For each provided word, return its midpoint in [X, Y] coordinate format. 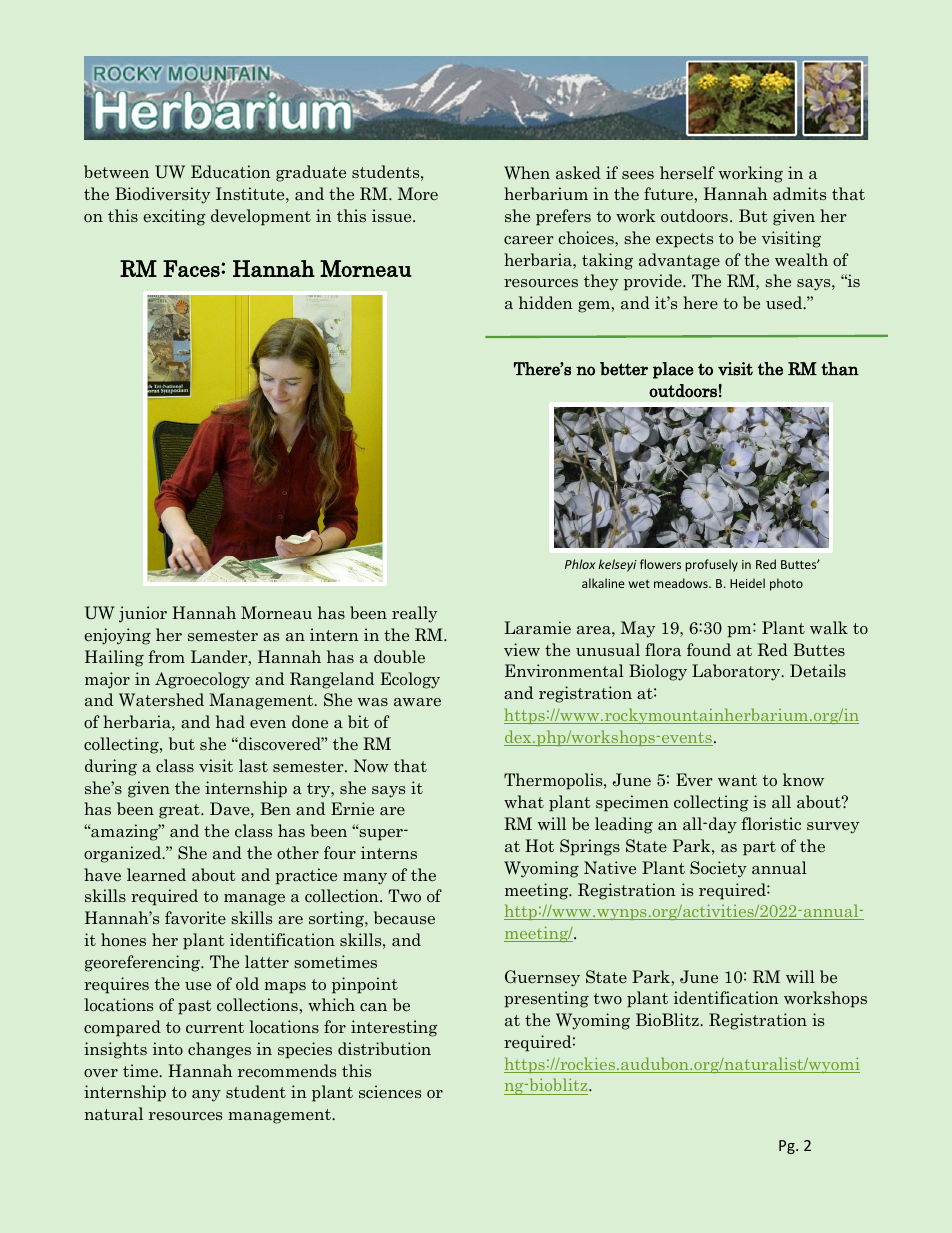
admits [799, 193]
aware [417, 702]
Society [718, 869]
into [168, 1048]
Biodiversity [162, 195]
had [230, 721]
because [404, 917]
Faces [192, 268]
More [418, 193]
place [673, 370]
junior [143, 614]
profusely [712, 565]
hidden [546, 302]
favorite [195, 917]
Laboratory [737, 672]
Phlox [580, 564]
